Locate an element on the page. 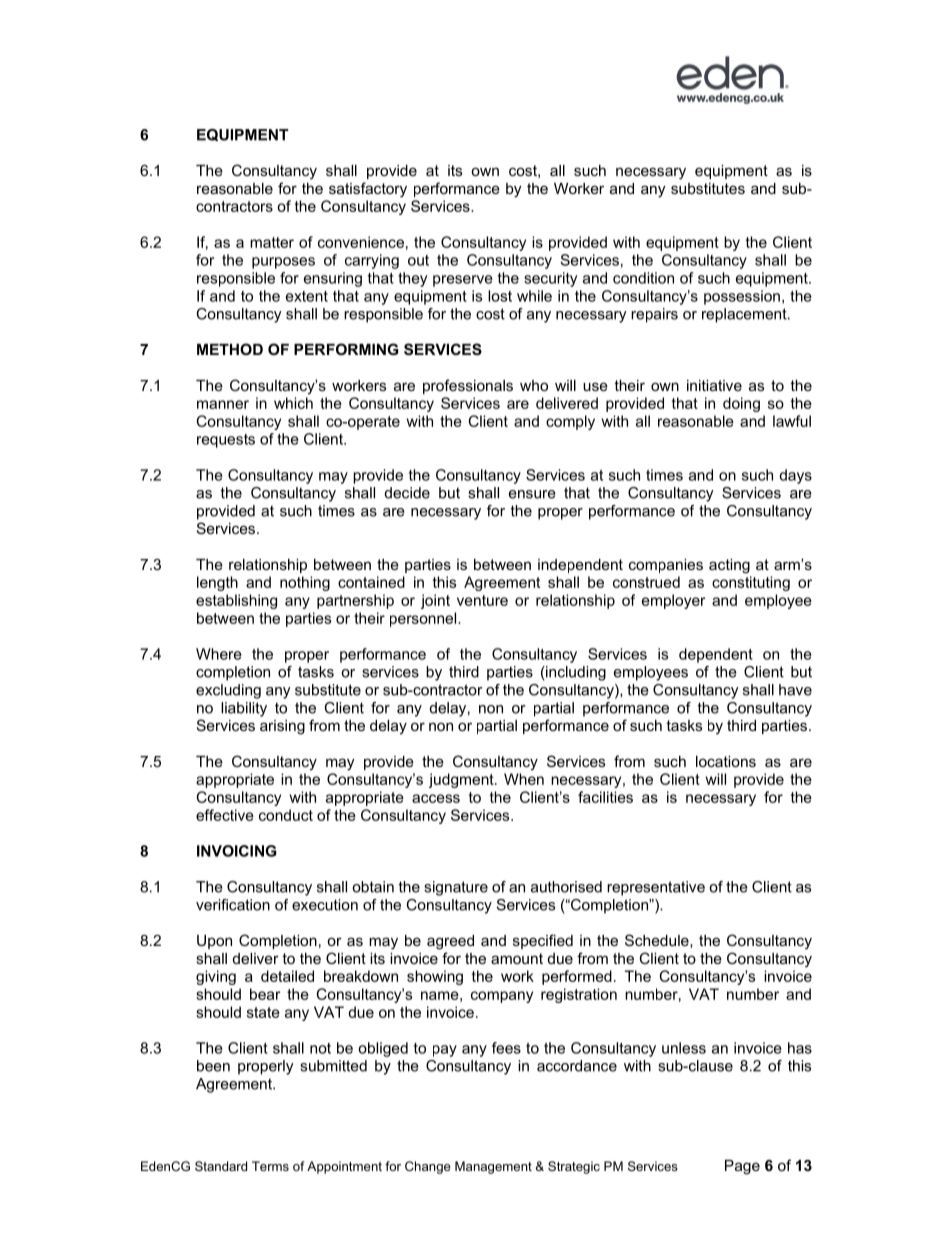 This document has height=1233, width=952. doing is located at coordinates (741, 404).
